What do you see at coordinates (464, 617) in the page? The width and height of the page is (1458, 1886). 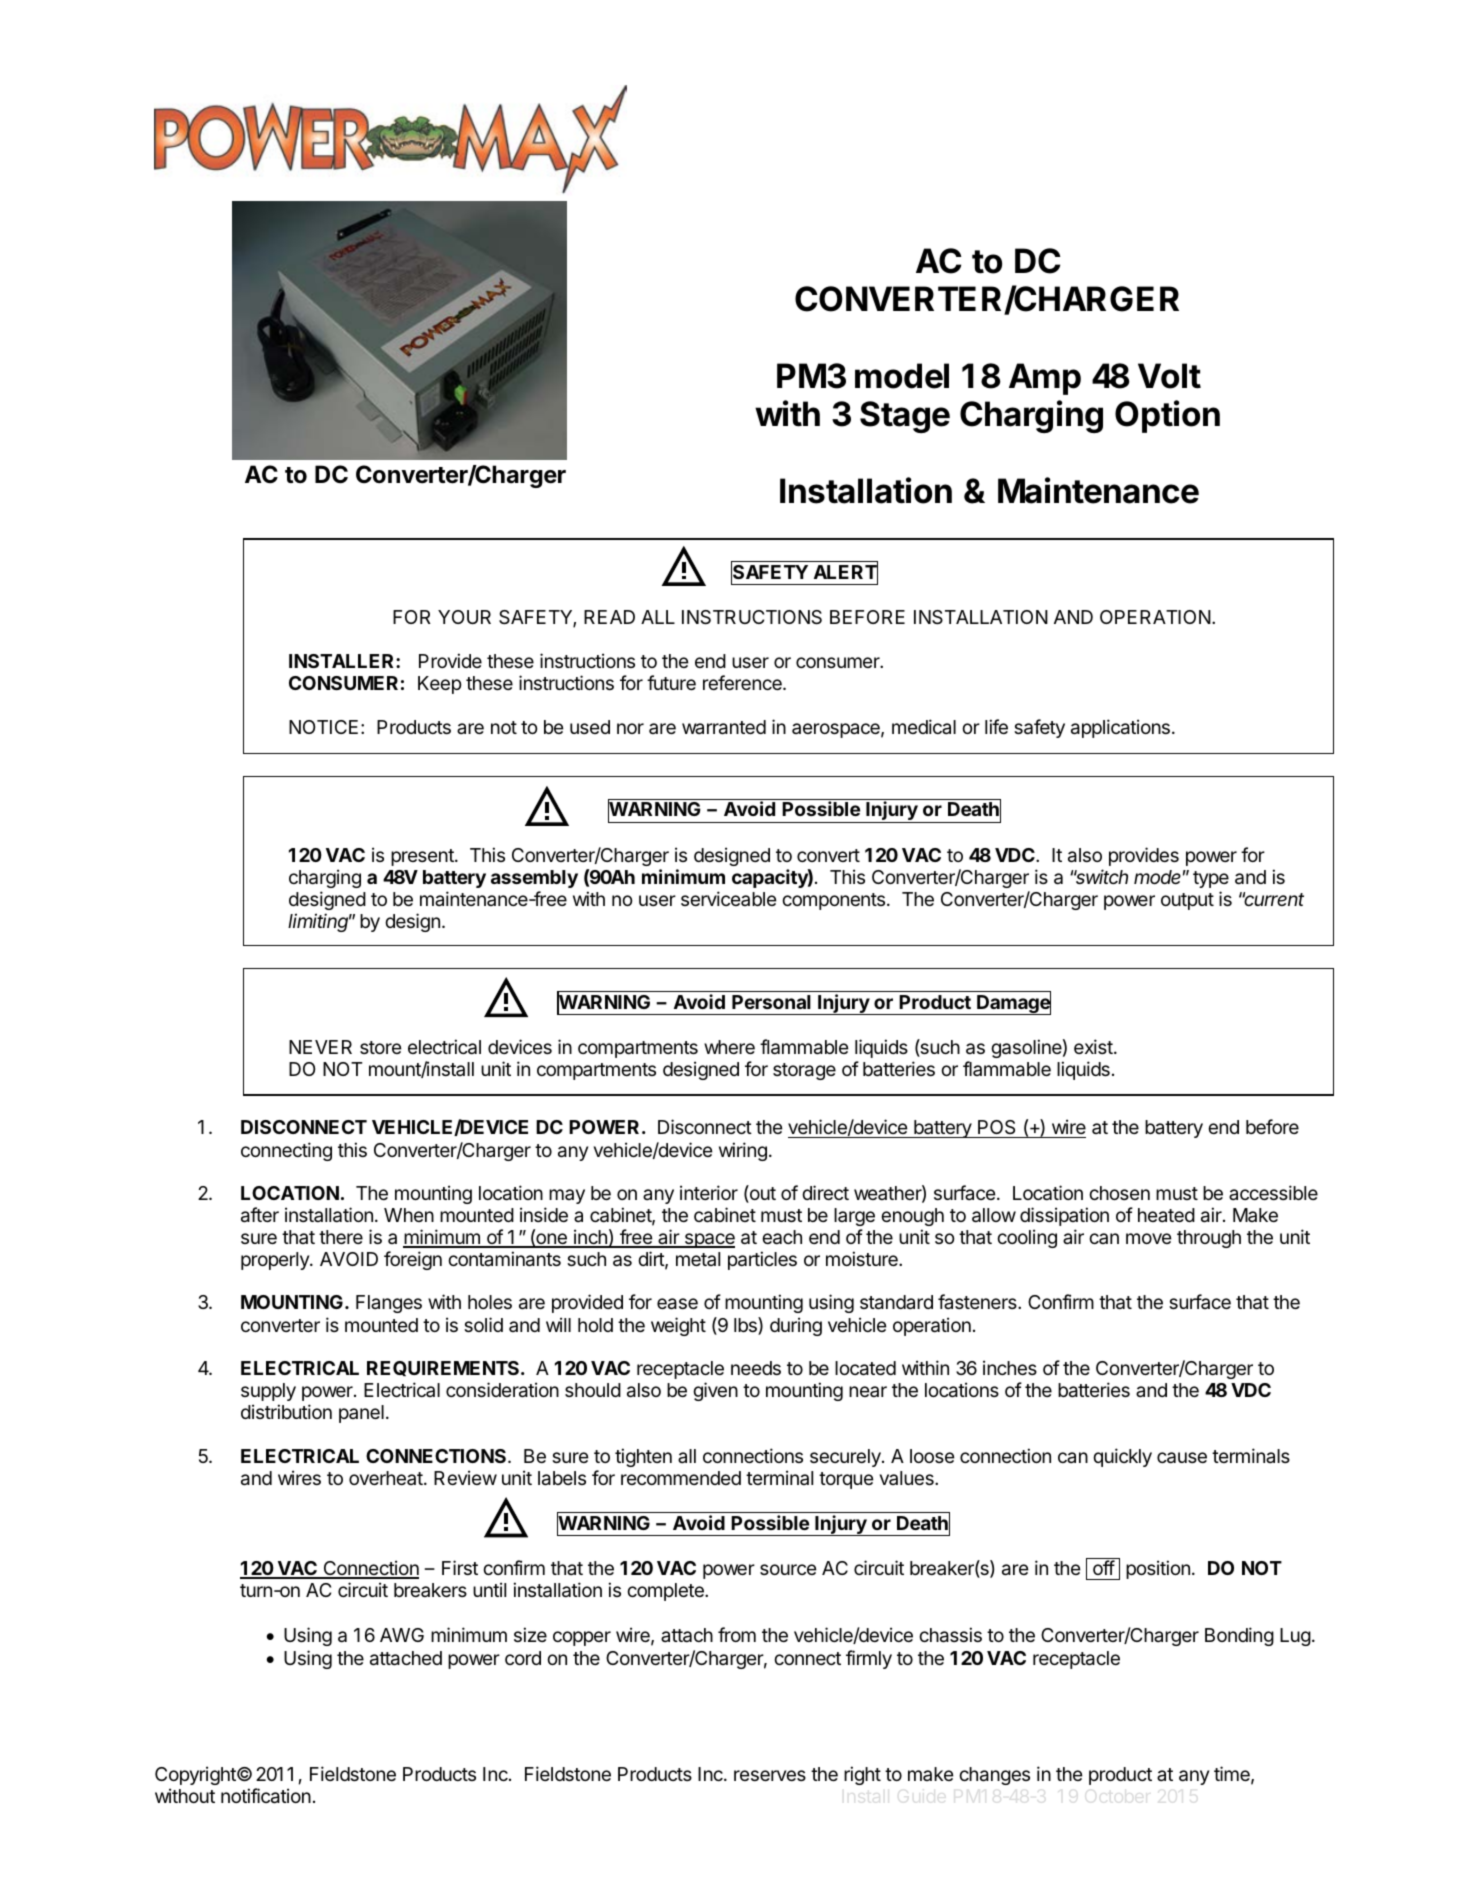 I see `YOUR` at bounding box center [464, 617].
